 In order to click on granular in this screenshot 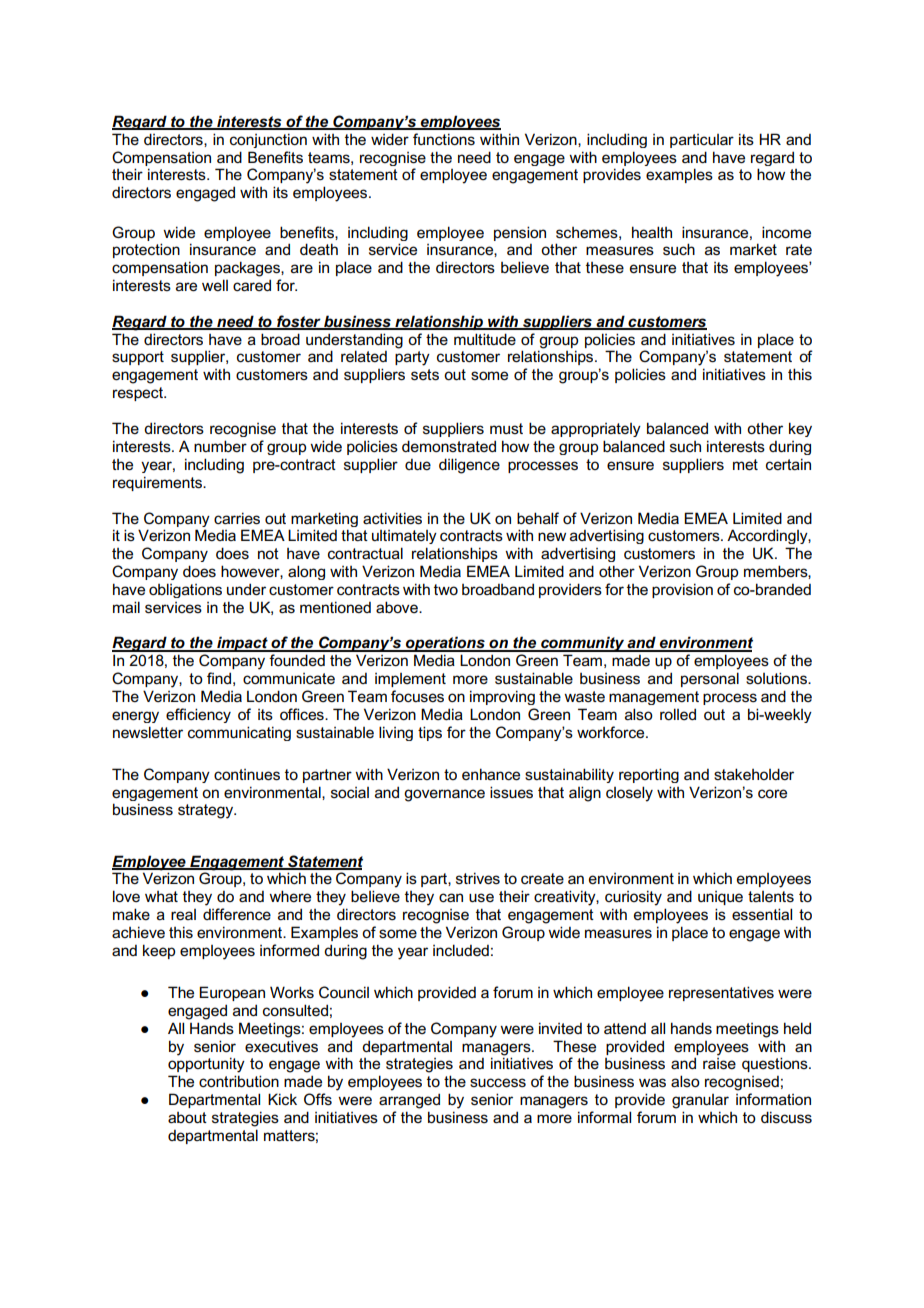, I will do `click(700, 1101)`.
